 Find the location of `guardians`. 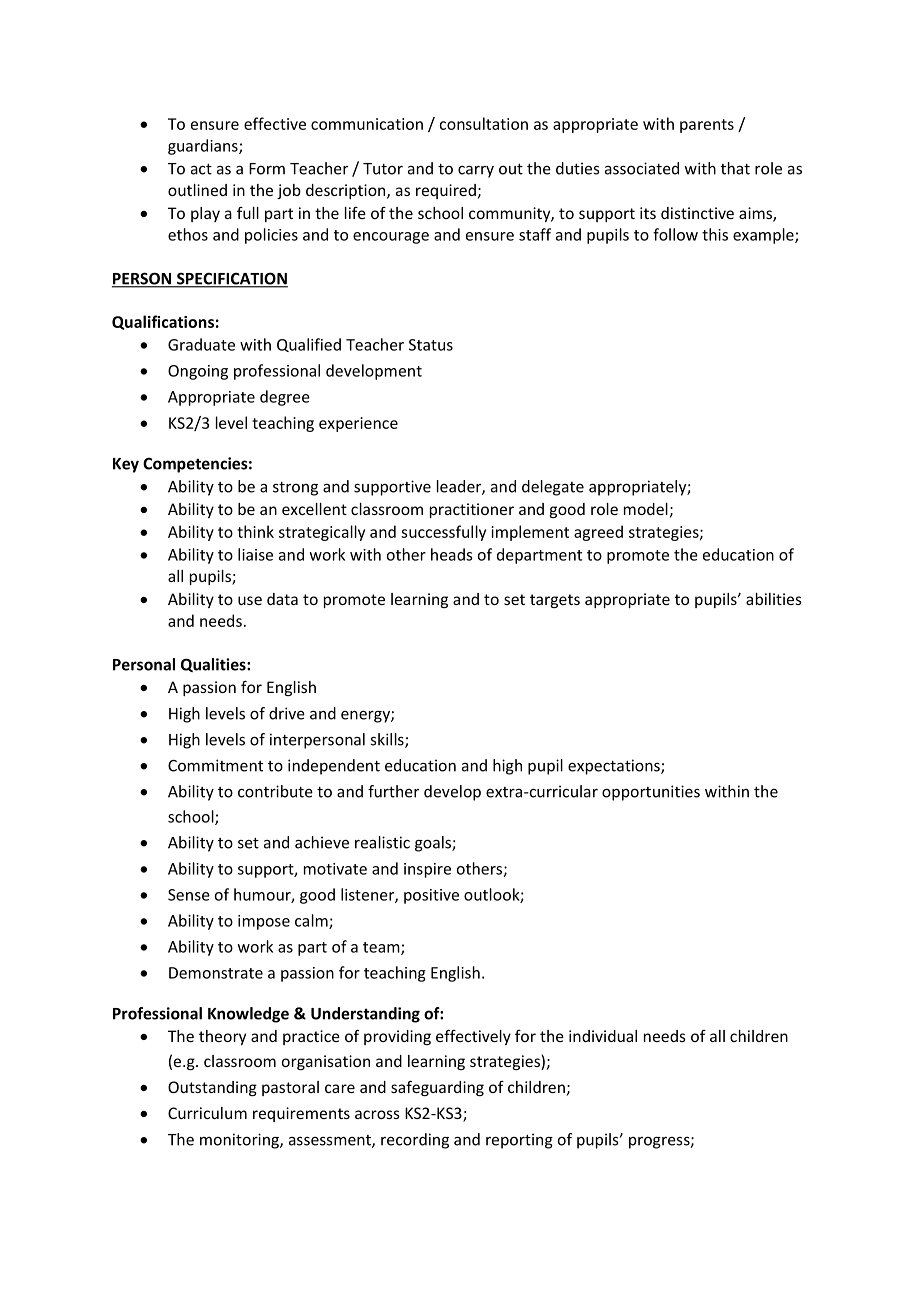

guardians is located at coordinates (204, 147).
